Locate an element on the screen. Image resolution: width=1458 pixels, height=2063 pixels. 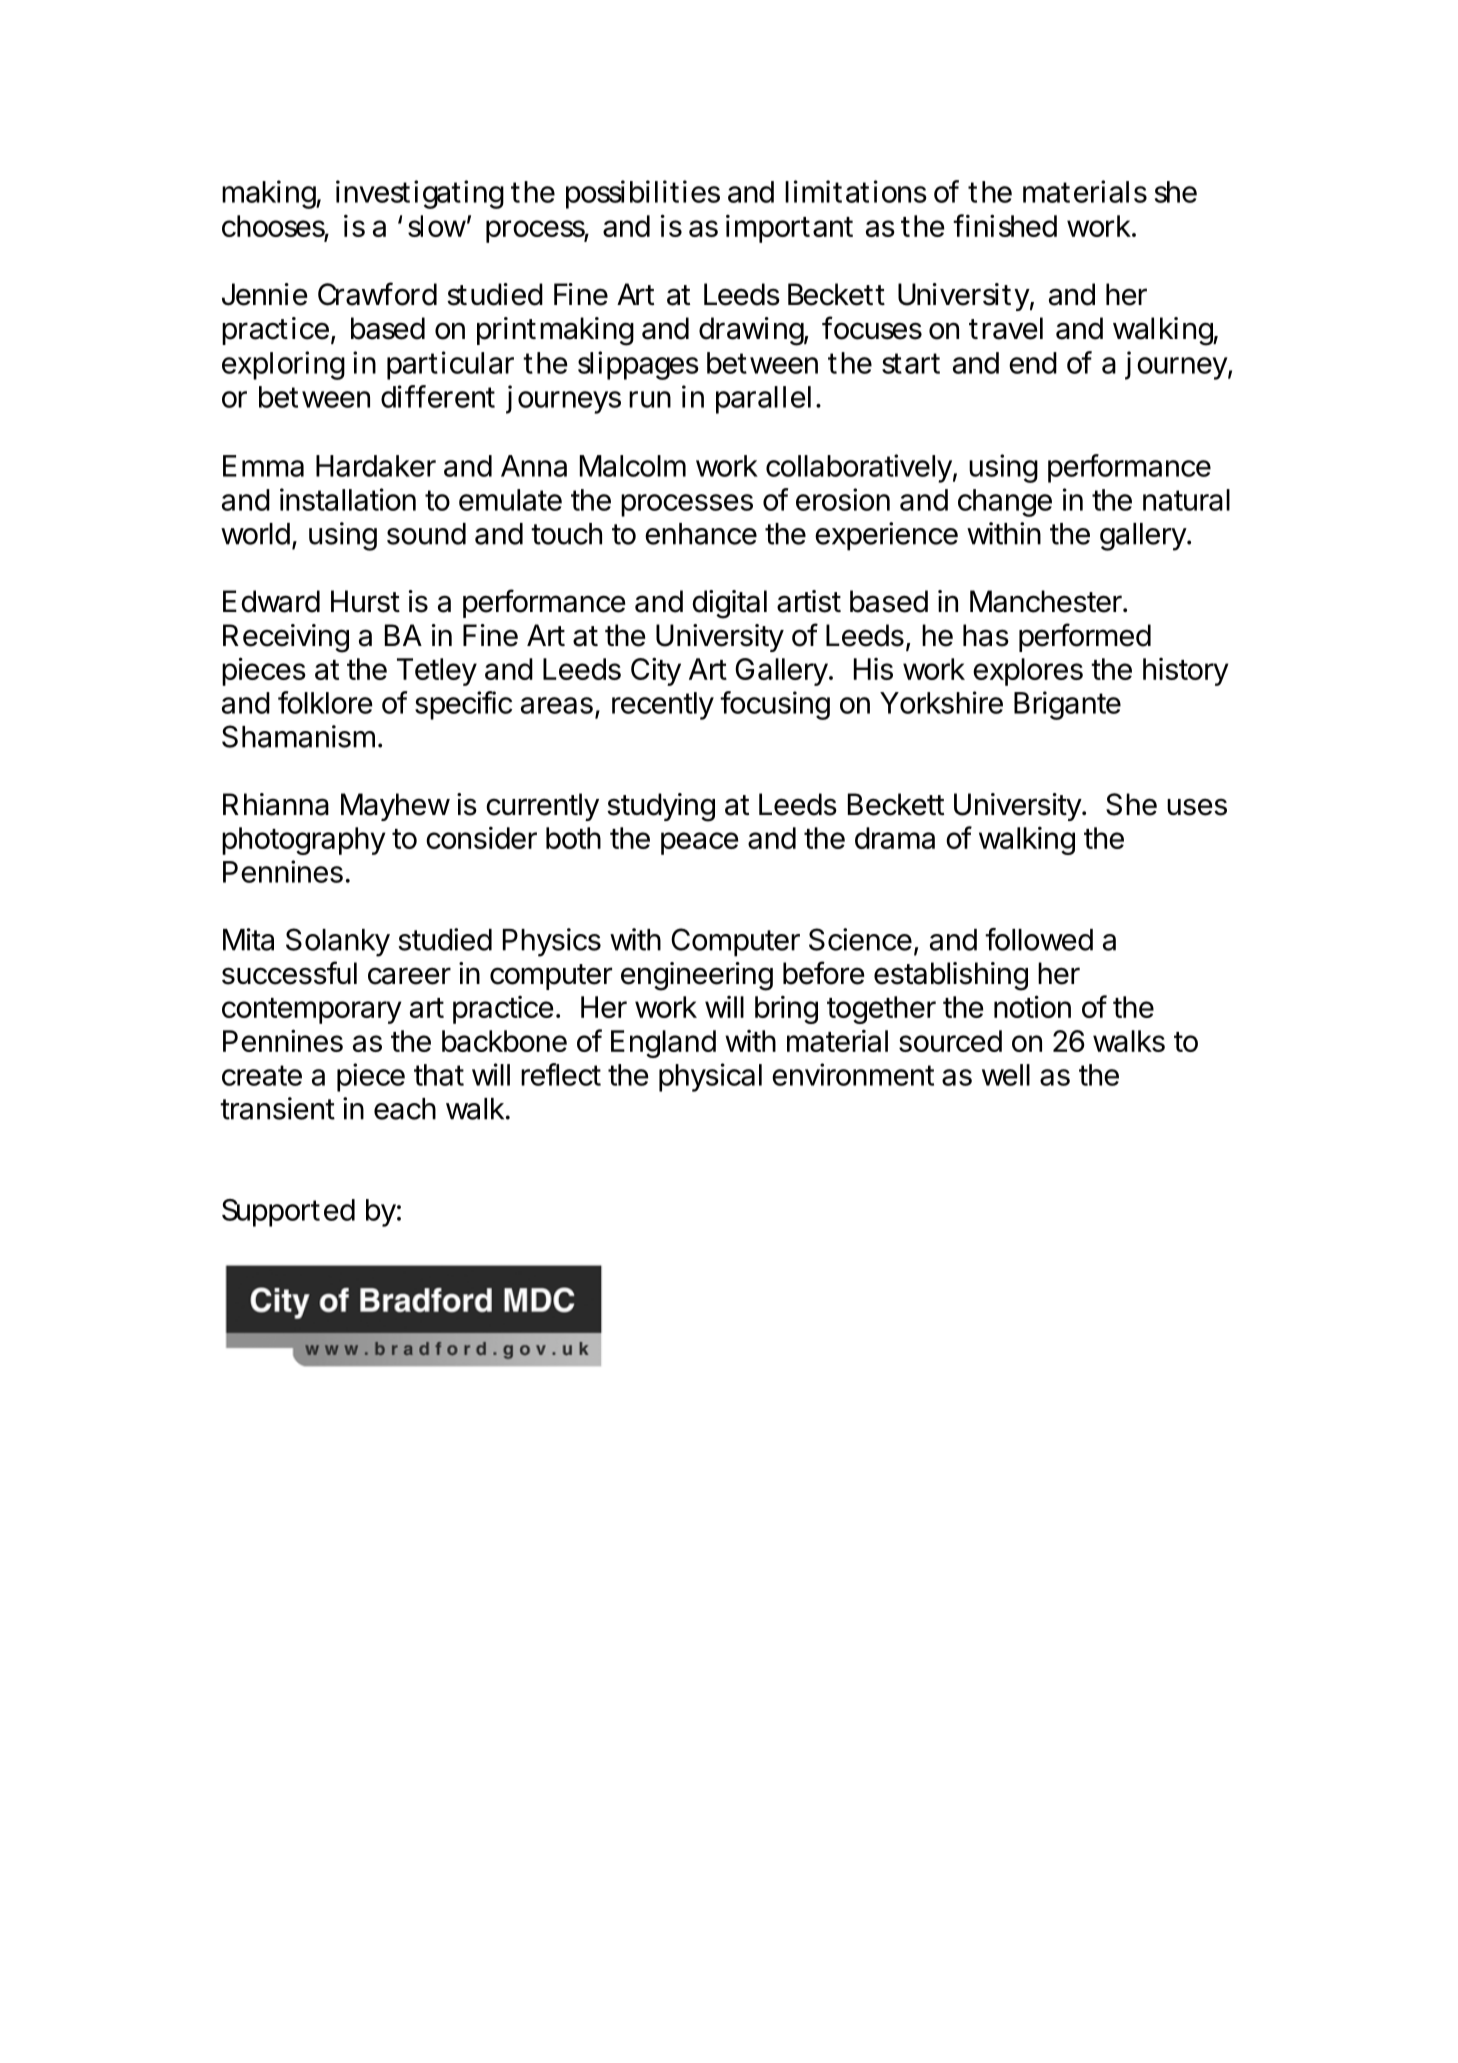
slow is located at coordinates (439, 226).
